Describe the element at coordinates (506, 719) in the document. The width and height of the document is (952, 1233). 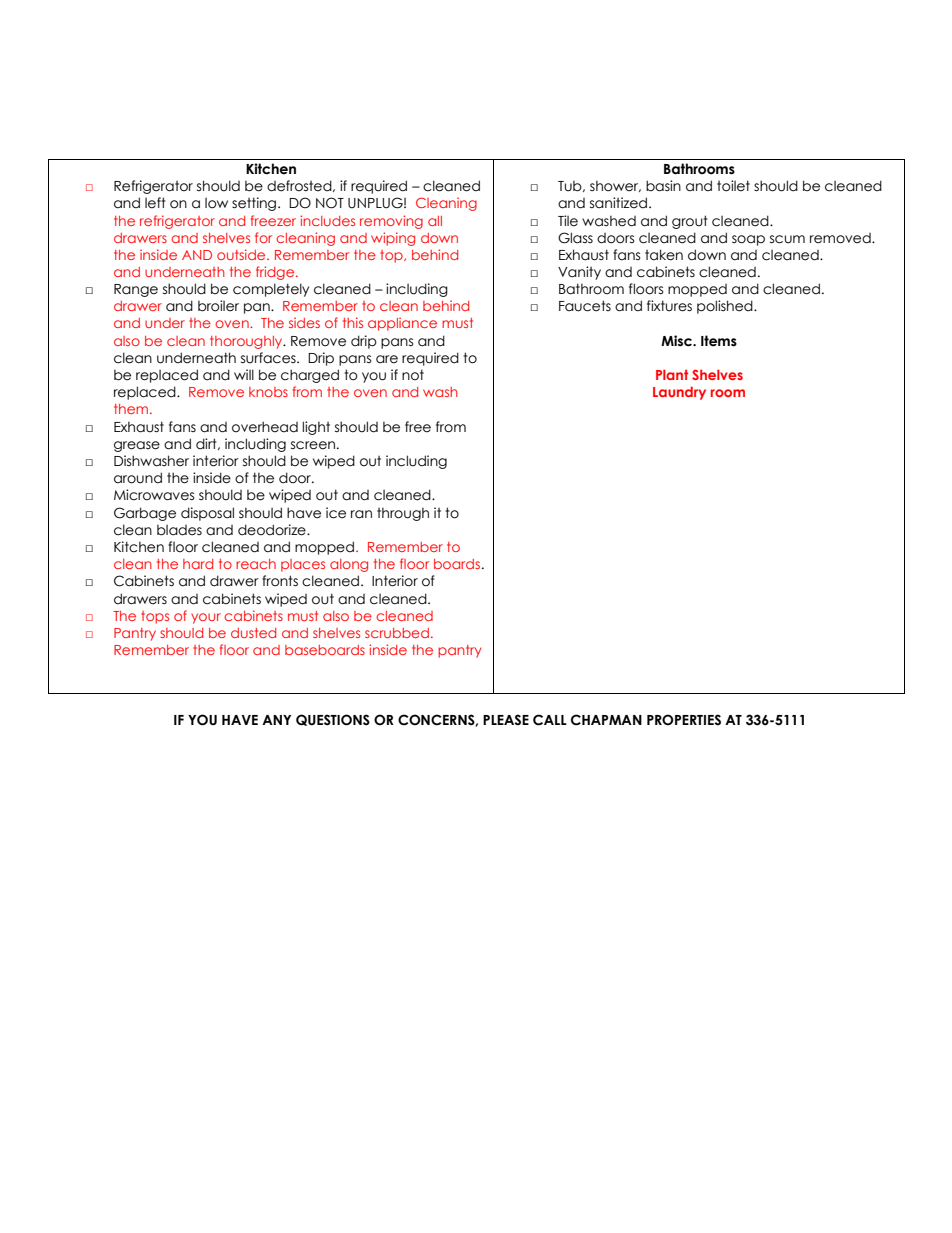
I see `PLEASE` at that location.
